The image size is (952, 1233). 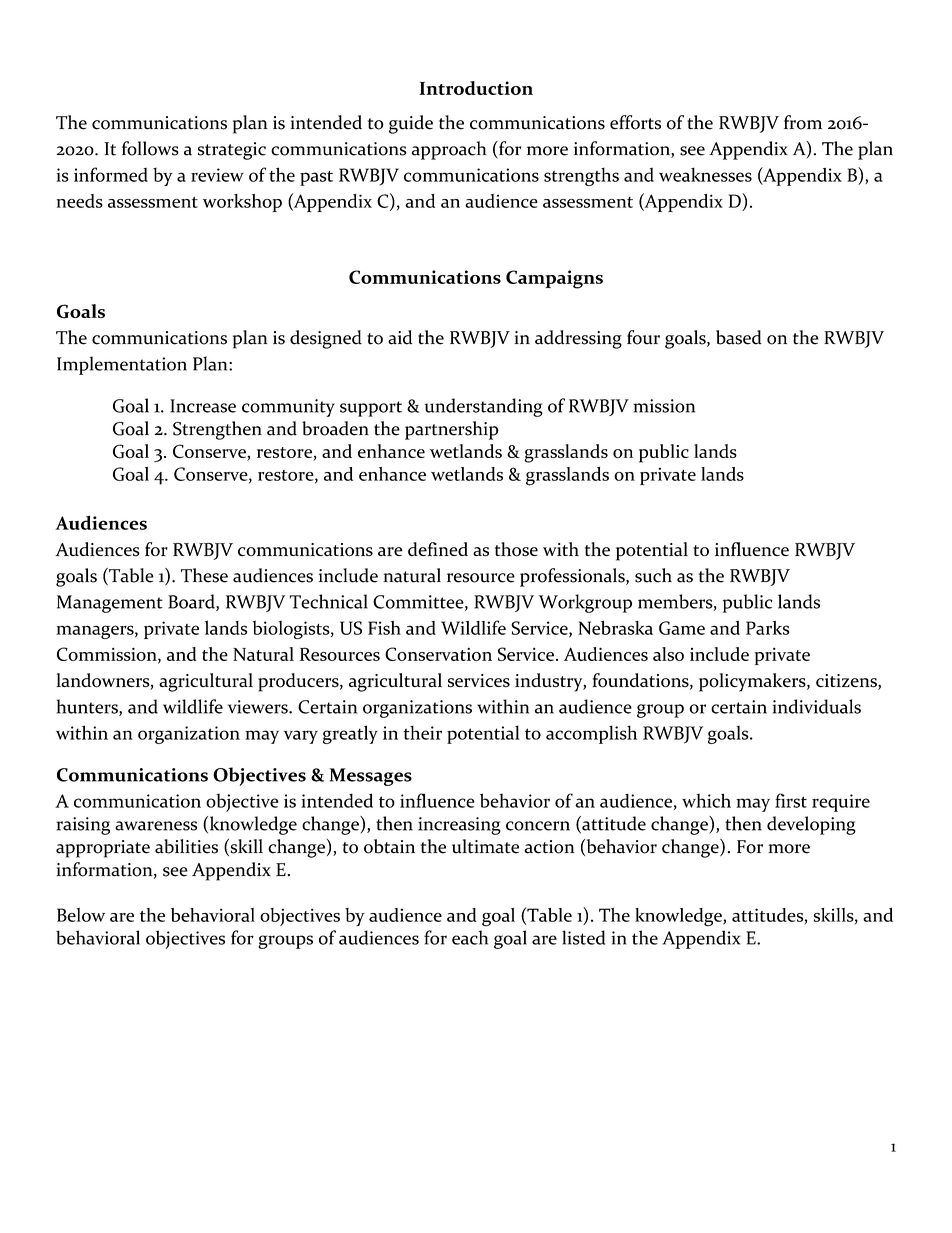 I want to click on Below, so click(x=81, y=915).
